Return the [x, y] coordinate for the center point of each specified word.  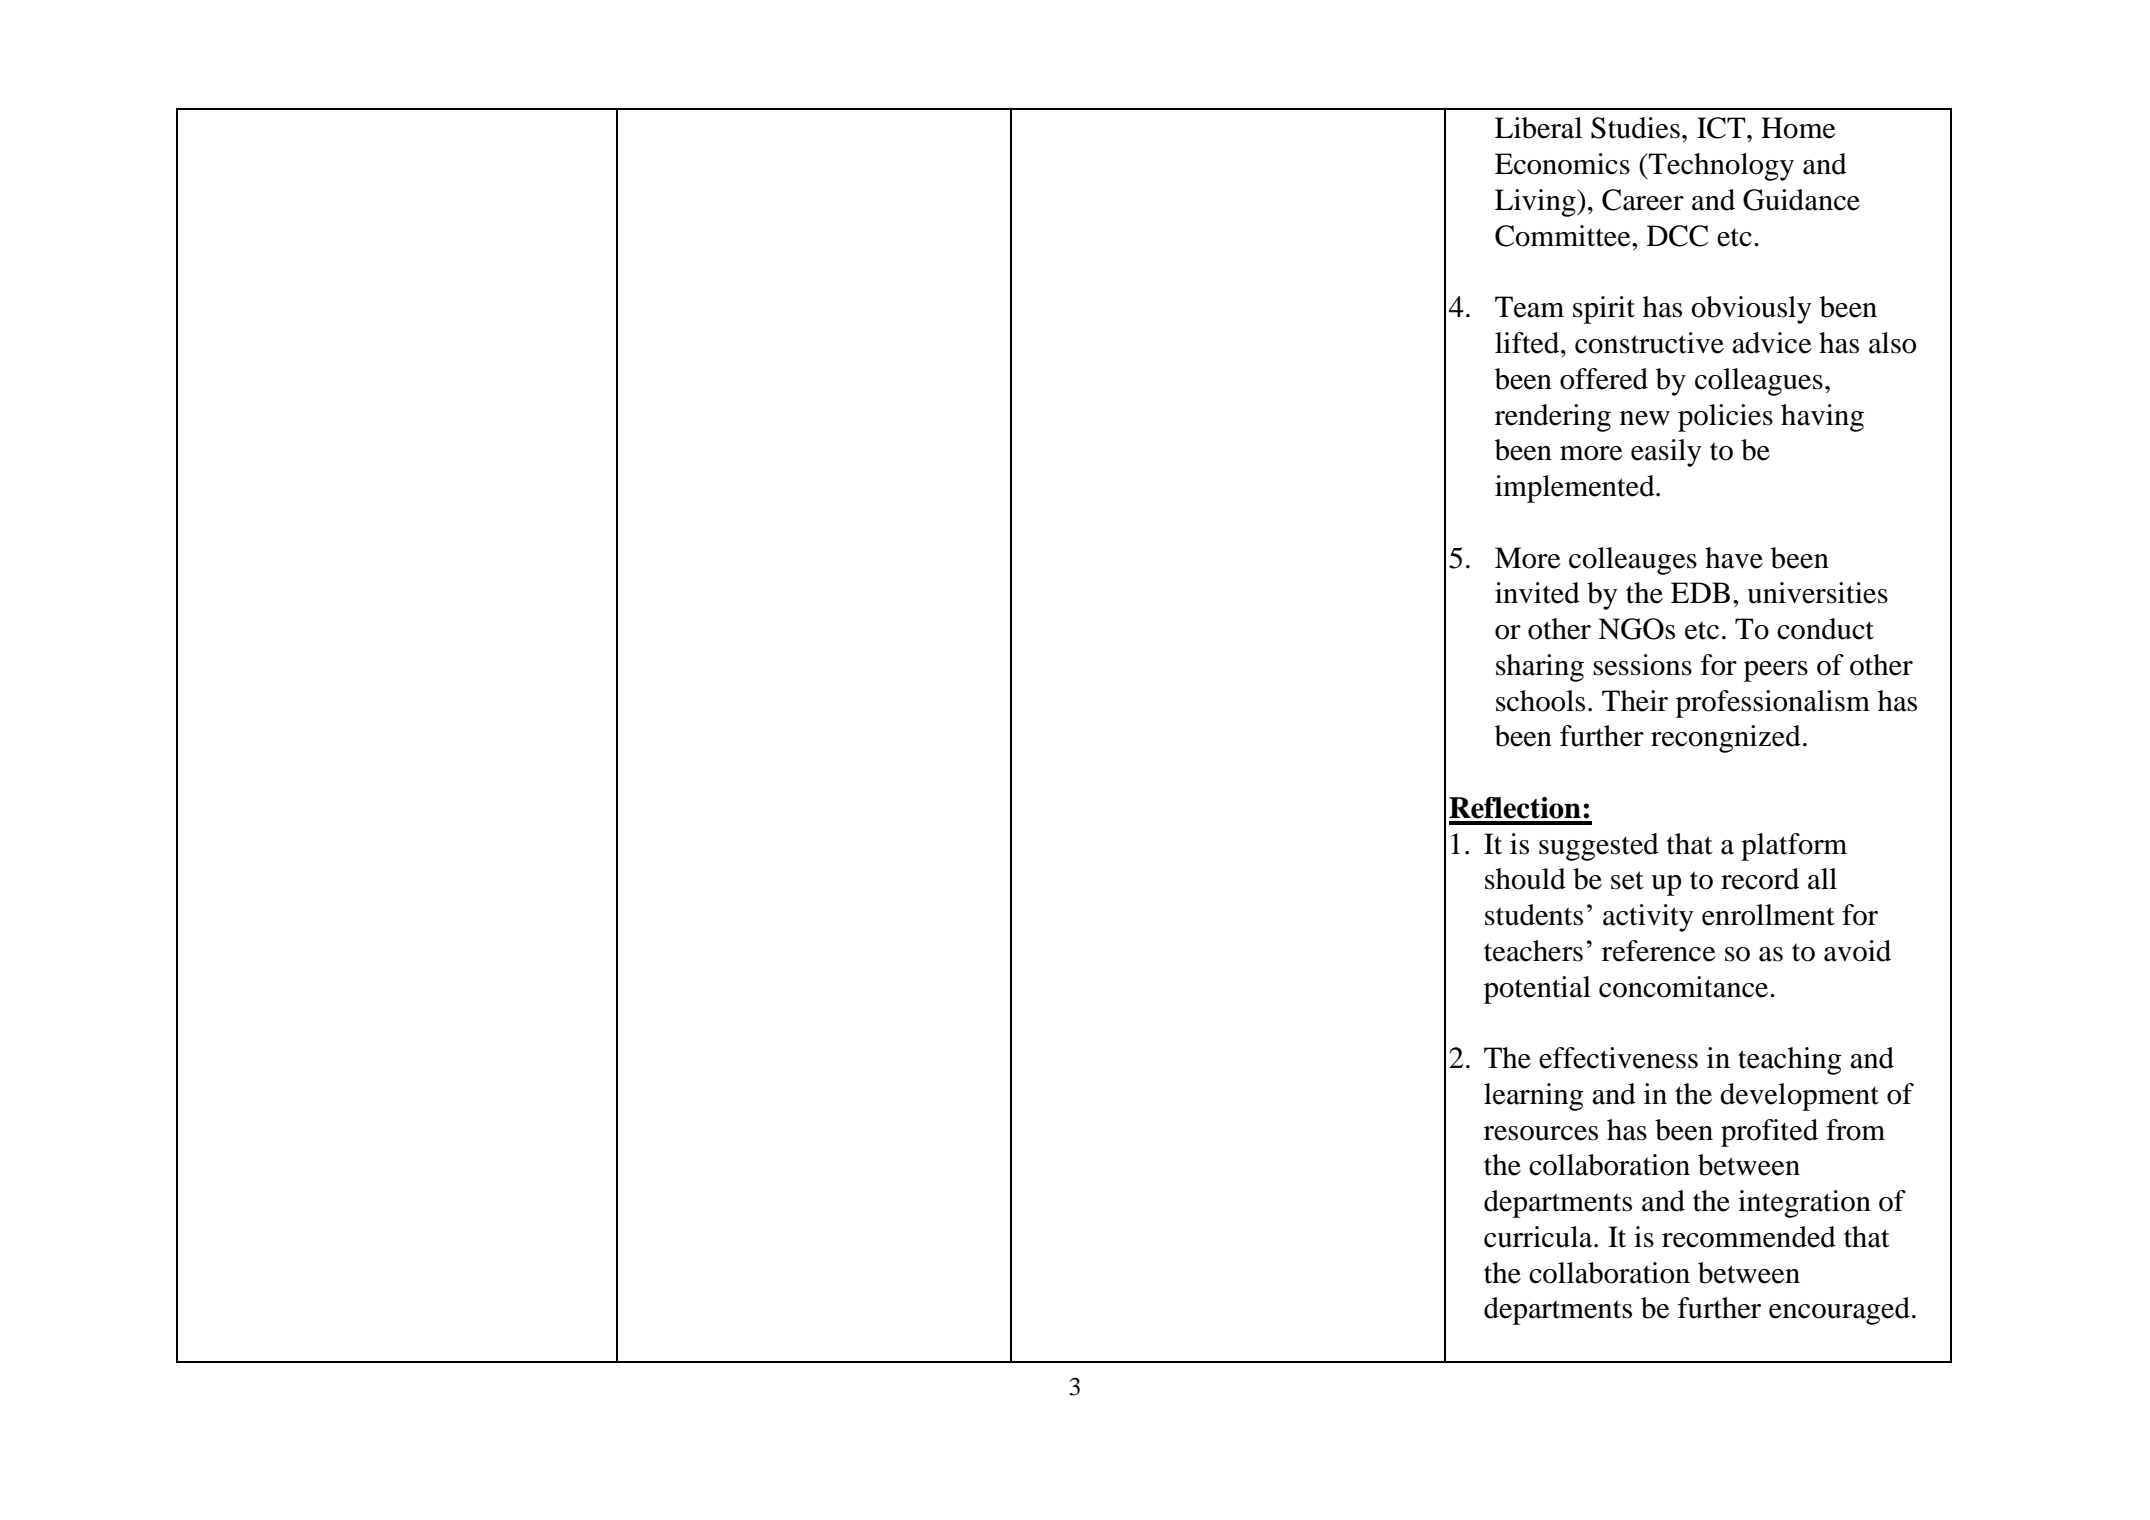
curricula [1539, 1237]
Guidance [1801, 200]
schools [1540, 701]
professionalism [1773, 704]
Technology [1720, 167]
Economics [1562, 164]
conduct [1825, 629]
